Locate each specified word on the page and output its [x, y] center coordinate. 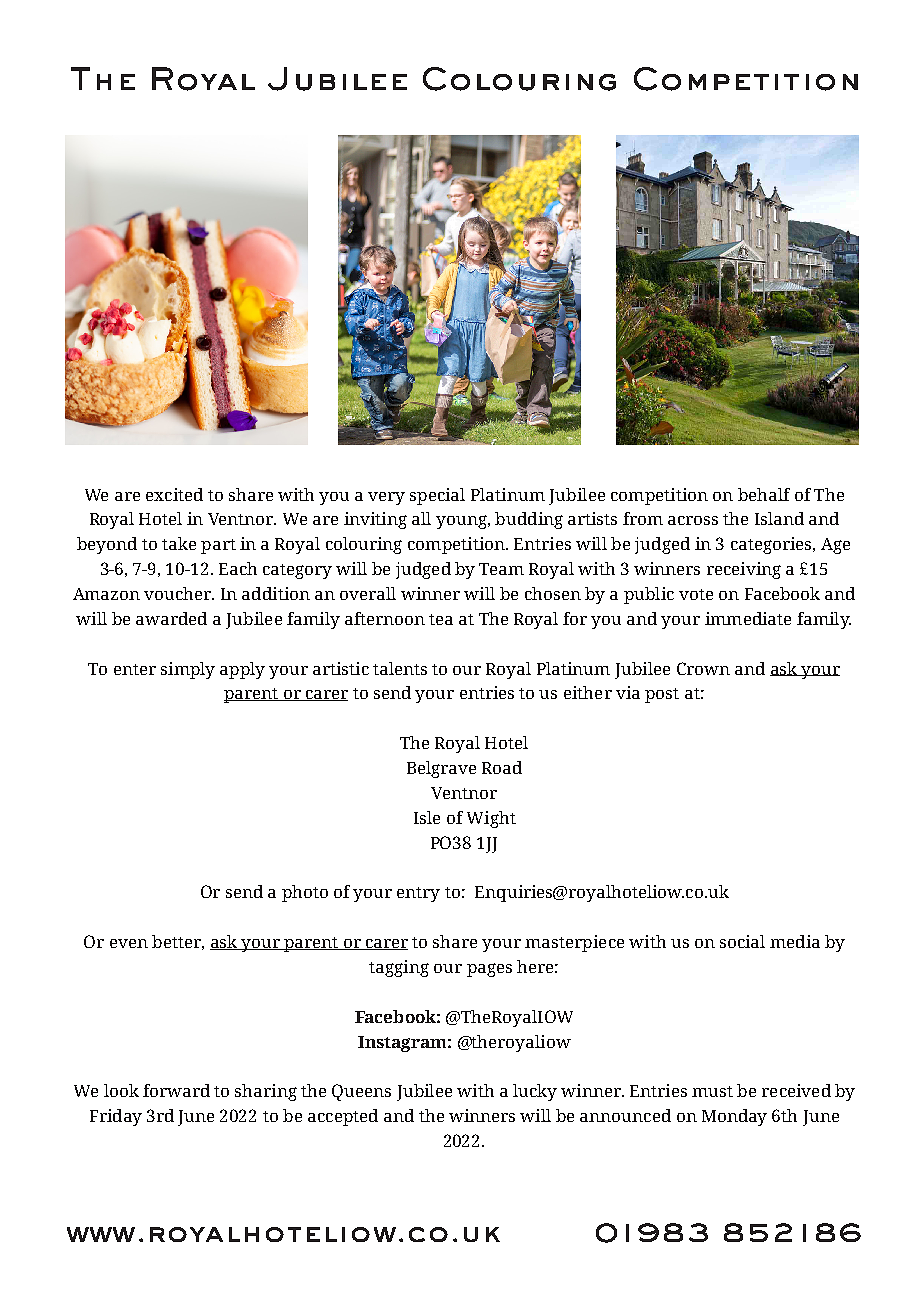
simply [188, 670]
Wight [491, 819]
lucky [535, 1092]
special [437, 496]
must [712, 1091]
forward [176, 1090]
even [129, 943]
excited [174, 494]
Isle [427, 817]
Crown [703, 668]
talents [400, 668]
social [742, 941]
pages [489, 970]
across [693, 520]
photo [305, 893]
